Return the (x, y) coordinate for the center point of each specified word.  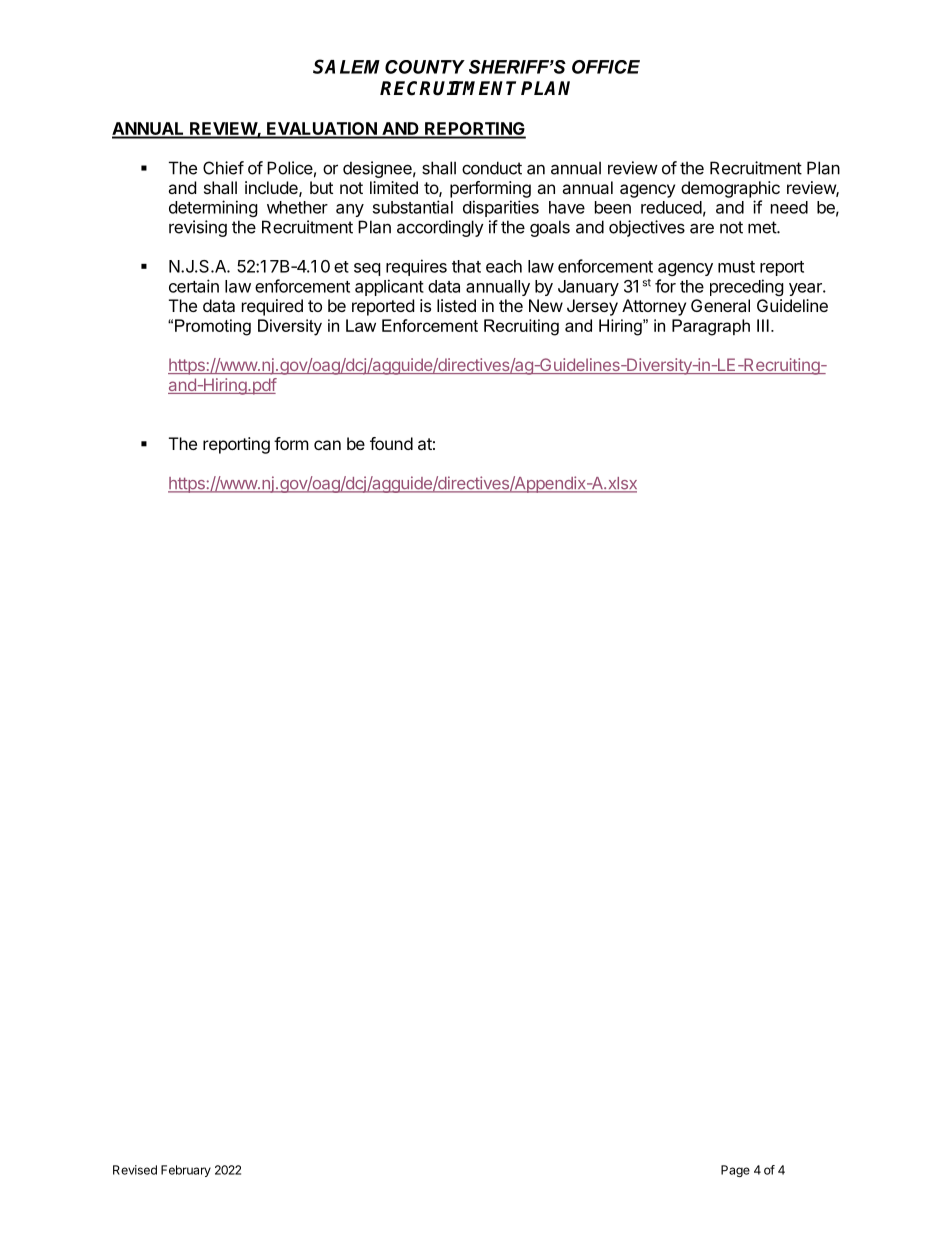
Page (735, 1171)
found (391, 443)
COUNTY (425, 67)
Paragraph (711, 327)
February (186, 1171)
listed (456, 305)
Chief (223, 168)
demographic (730, 189)
